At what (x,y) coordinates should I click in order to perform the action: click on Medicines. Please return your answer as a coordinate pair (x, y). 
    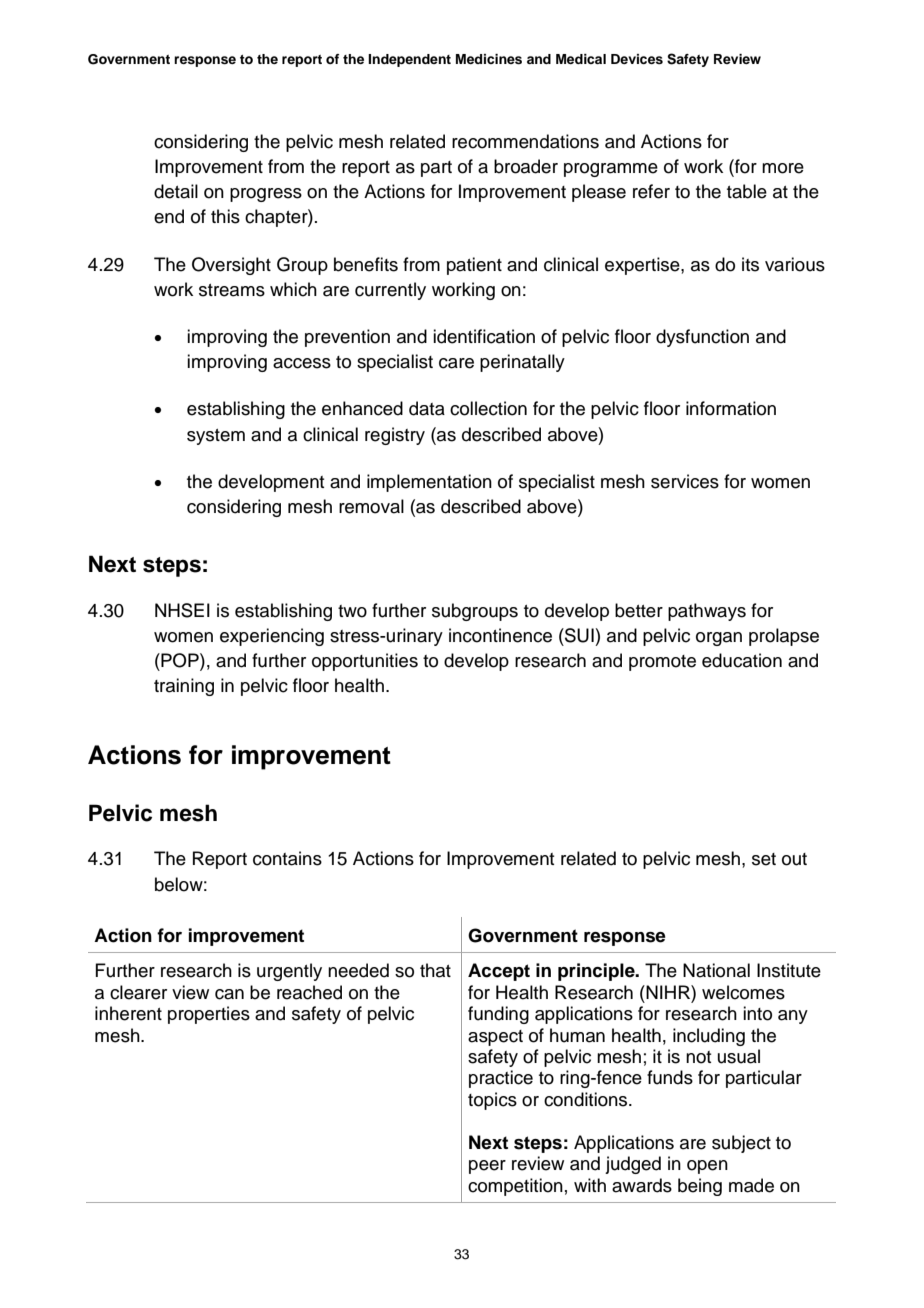
    Looking at the image, I should click on (489, 59).
